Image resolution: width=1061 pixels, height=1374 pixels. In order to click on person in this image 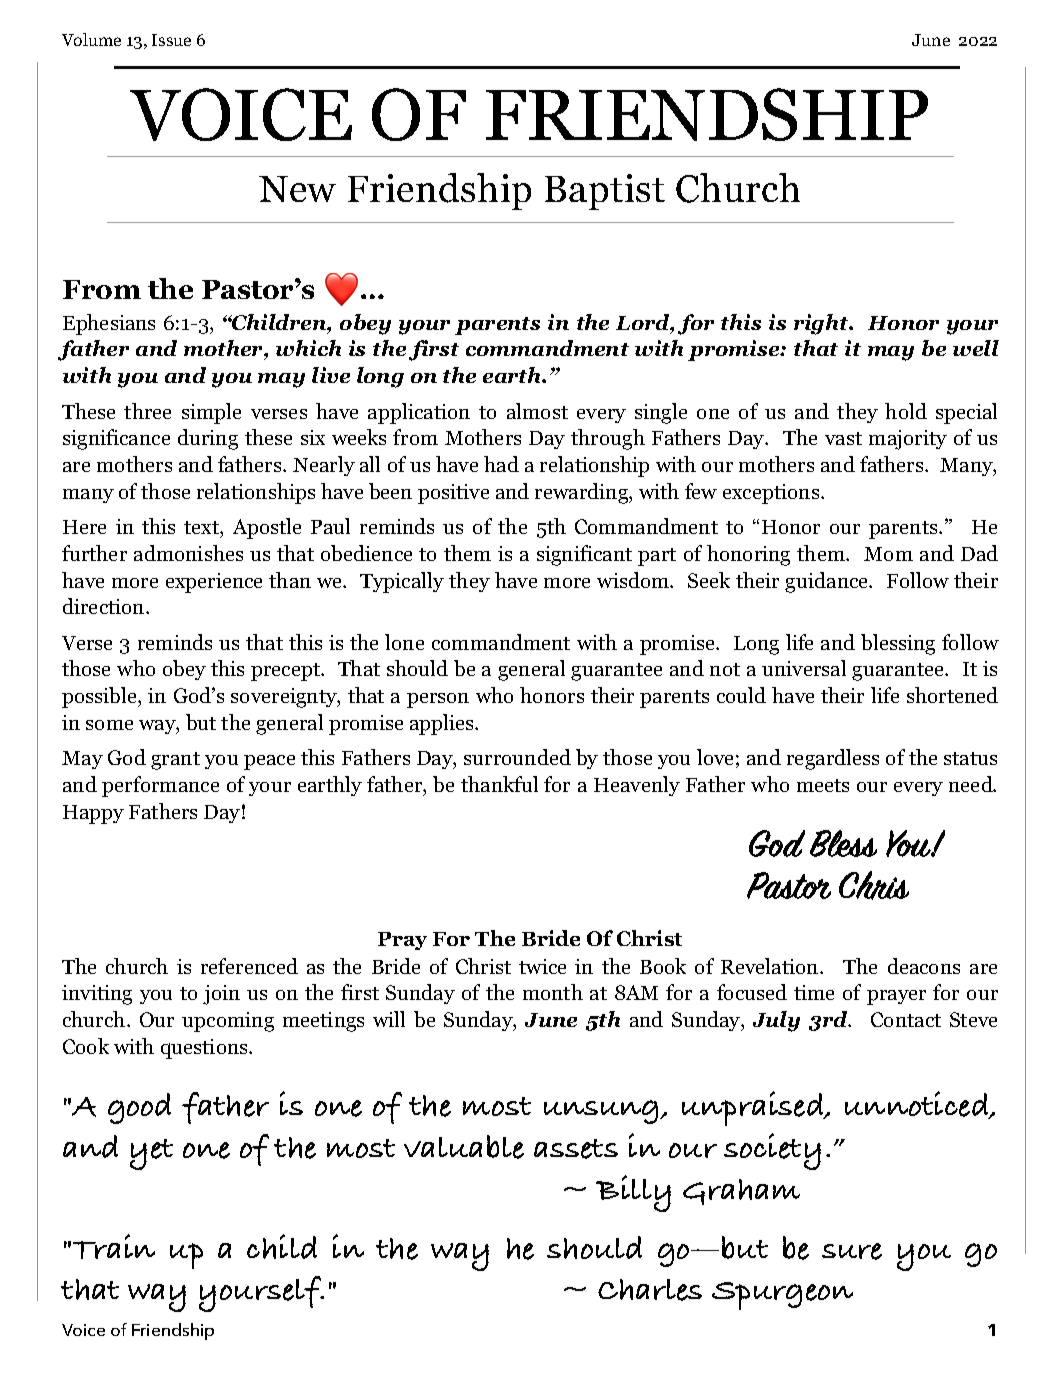, I will do `click(438, 700)`.
